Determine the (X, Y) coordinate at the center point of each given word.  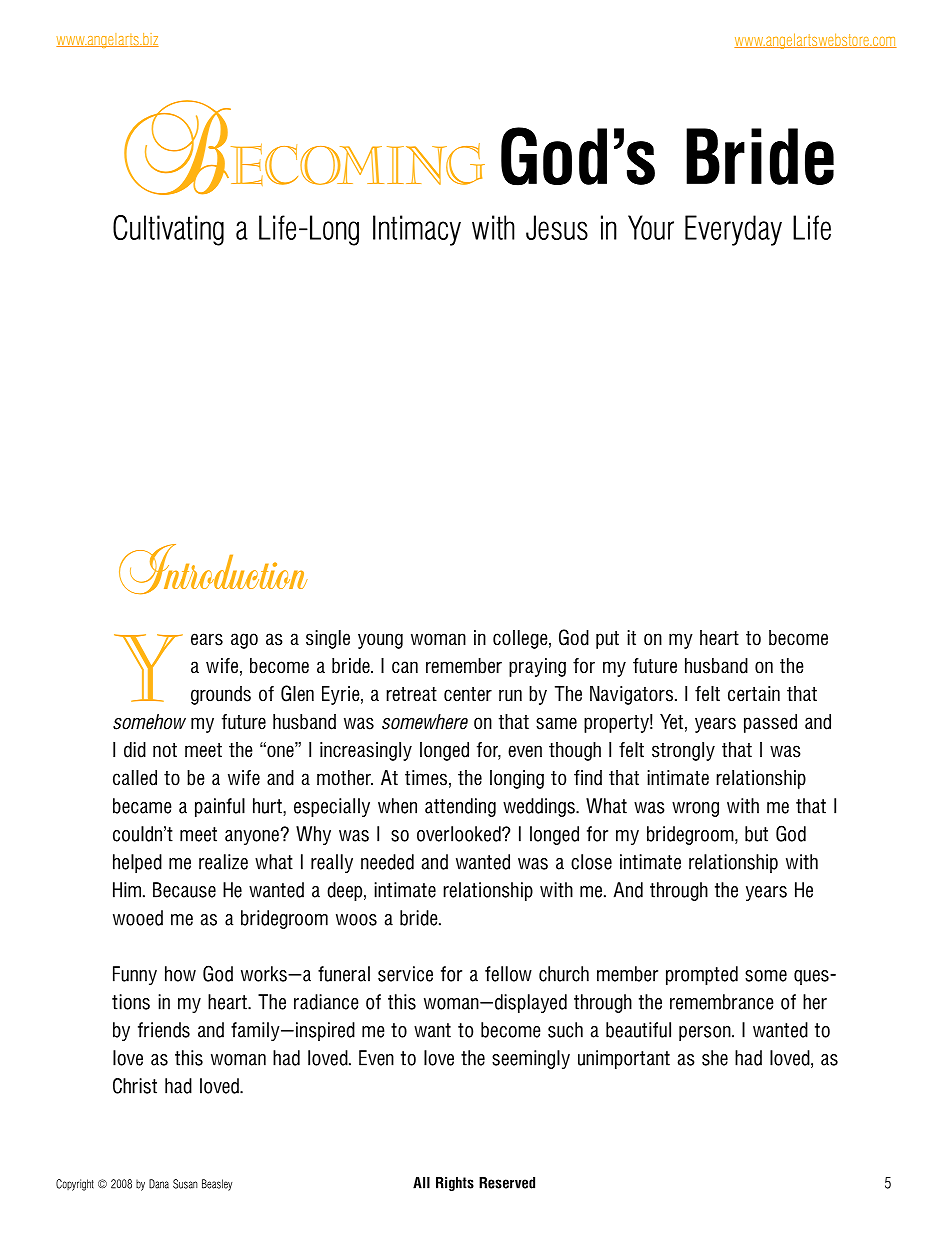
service (405, 974)
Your (651, 227)
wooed (138, 918)
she (715, 1058)
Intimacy (417, 230)
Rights (455, 1184)
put (607, 640)
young (380, 641)
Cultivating (168, 230)
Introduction (213, 569)
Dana (159, 1184)
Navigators (633, 695)
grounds (221, 695)
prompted (702, 975)
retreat (411, 694)
